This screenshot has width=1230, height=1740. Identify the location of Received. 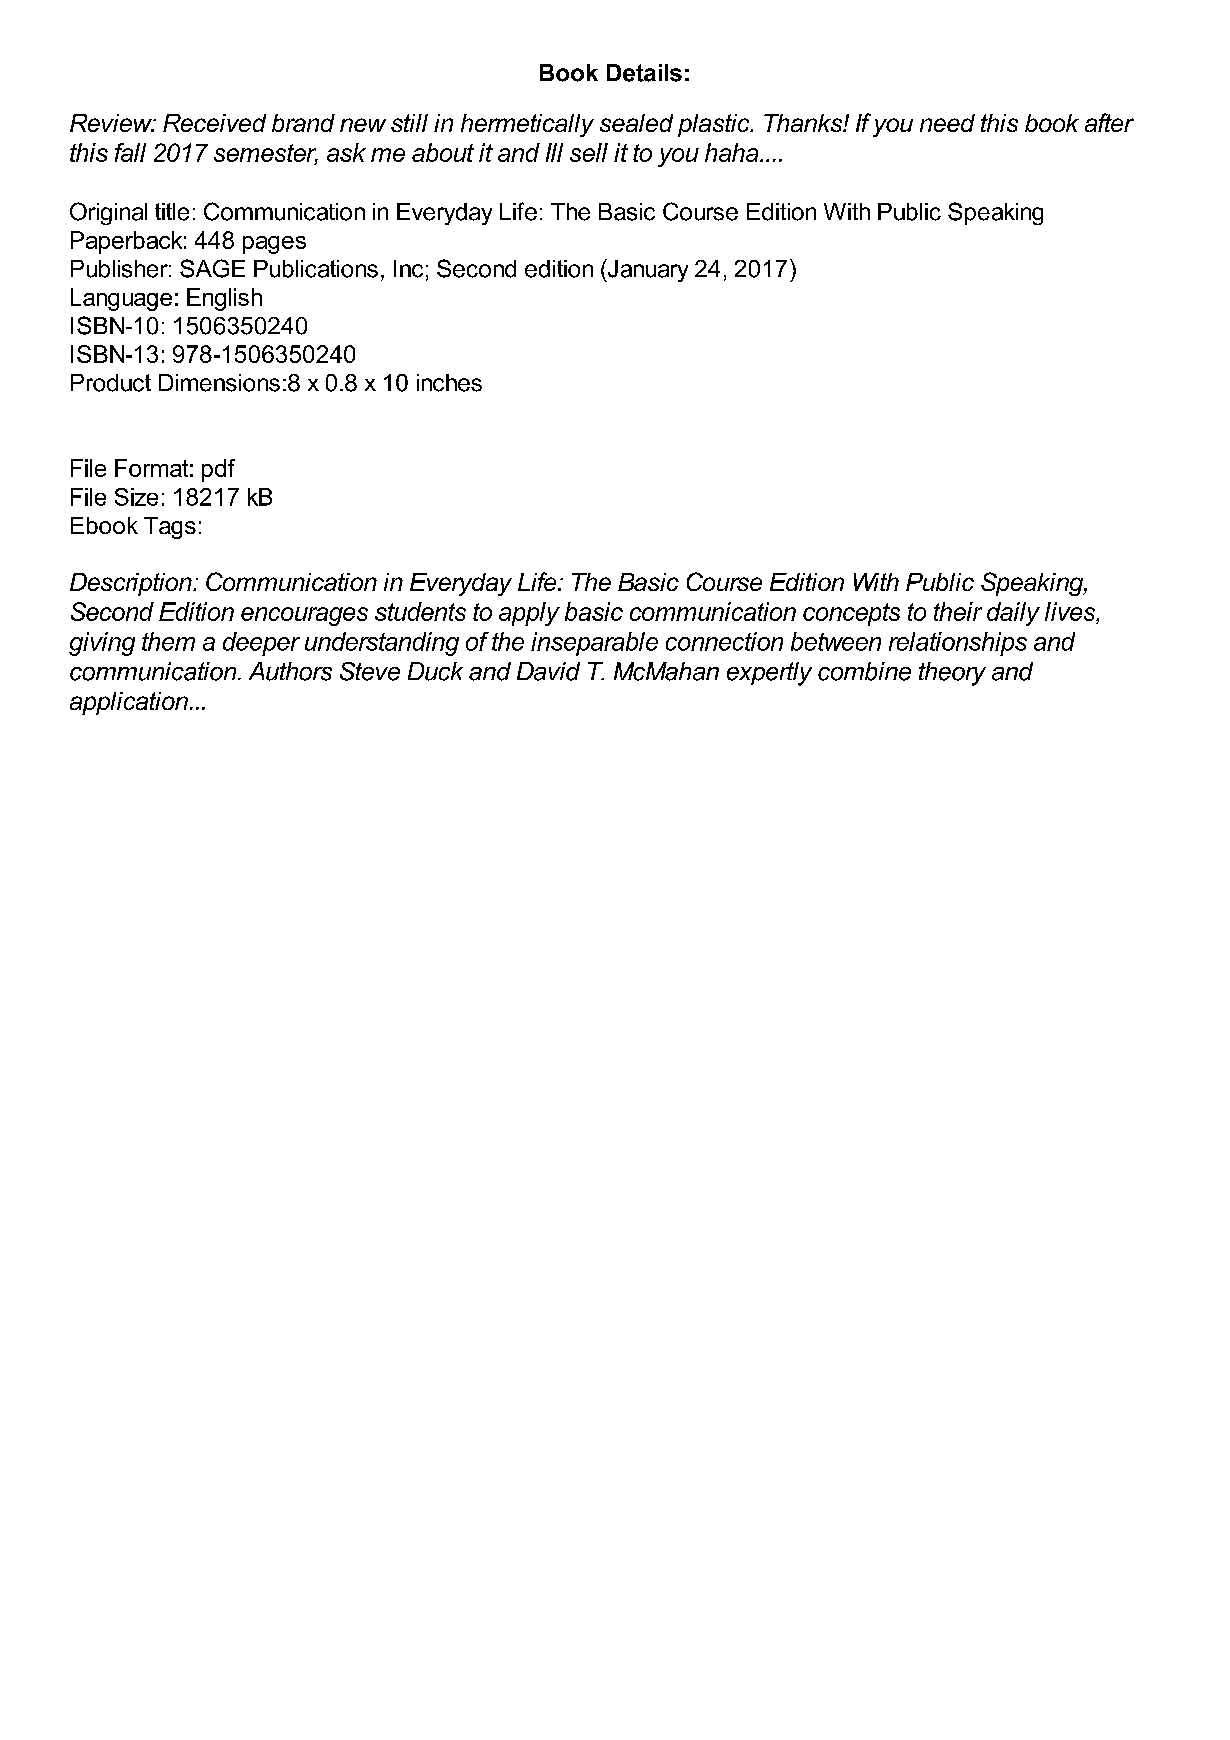
(214, 123).
